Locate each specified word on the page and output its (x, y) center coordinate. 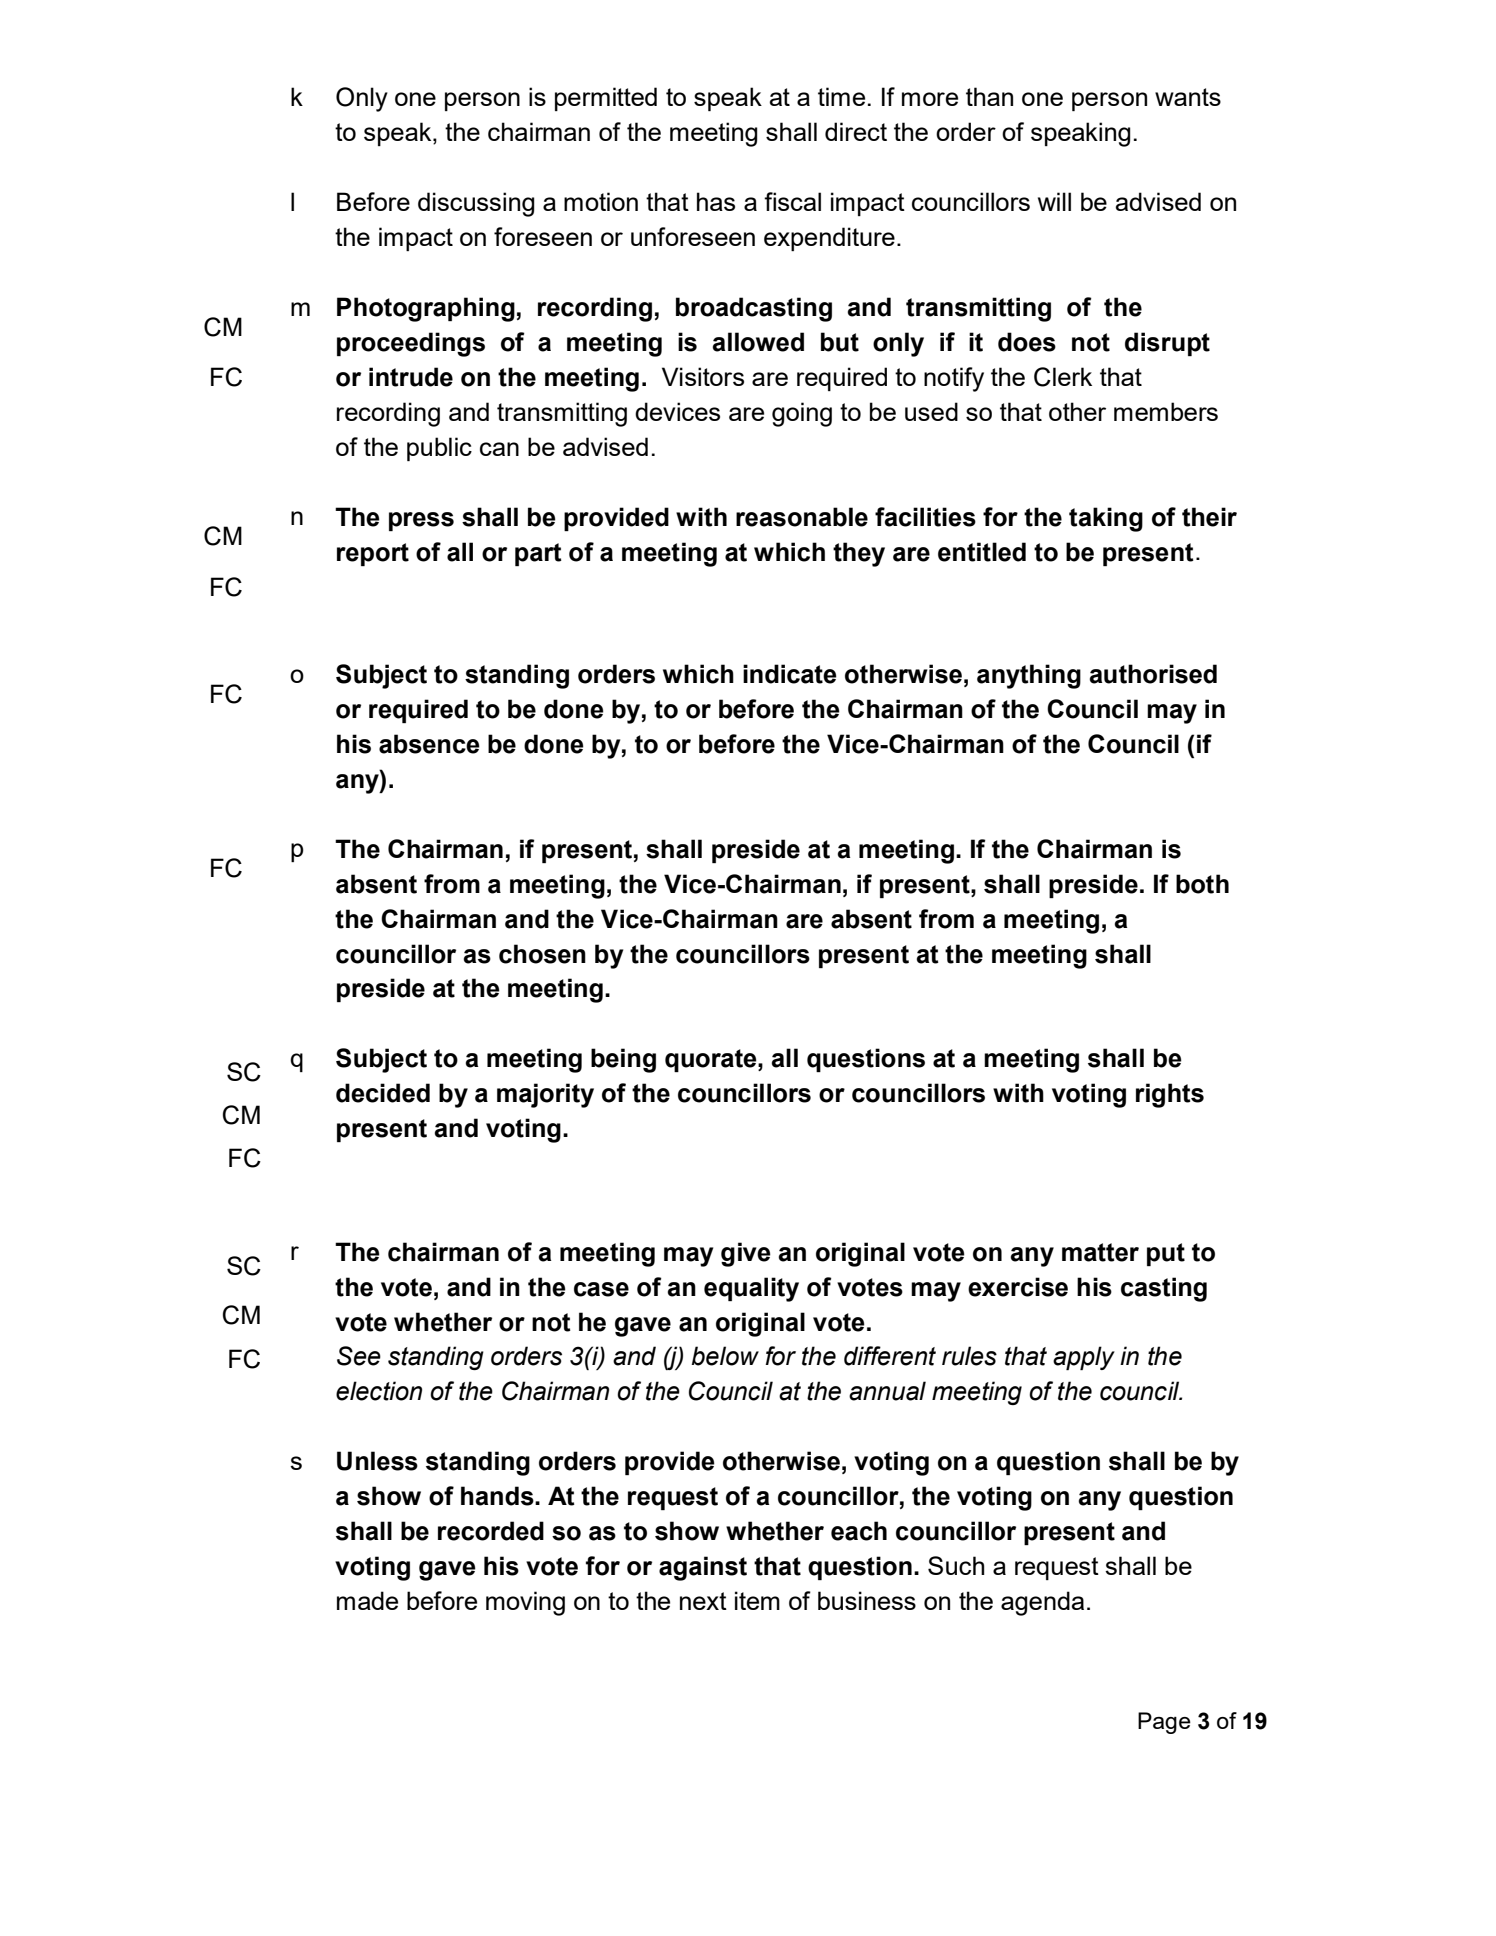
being (623, 1060)
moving (525, 1603)
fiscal (792, 201)
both (1202, 884)
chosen (542, 954)
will (1054, 201)
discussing (476, 204)
